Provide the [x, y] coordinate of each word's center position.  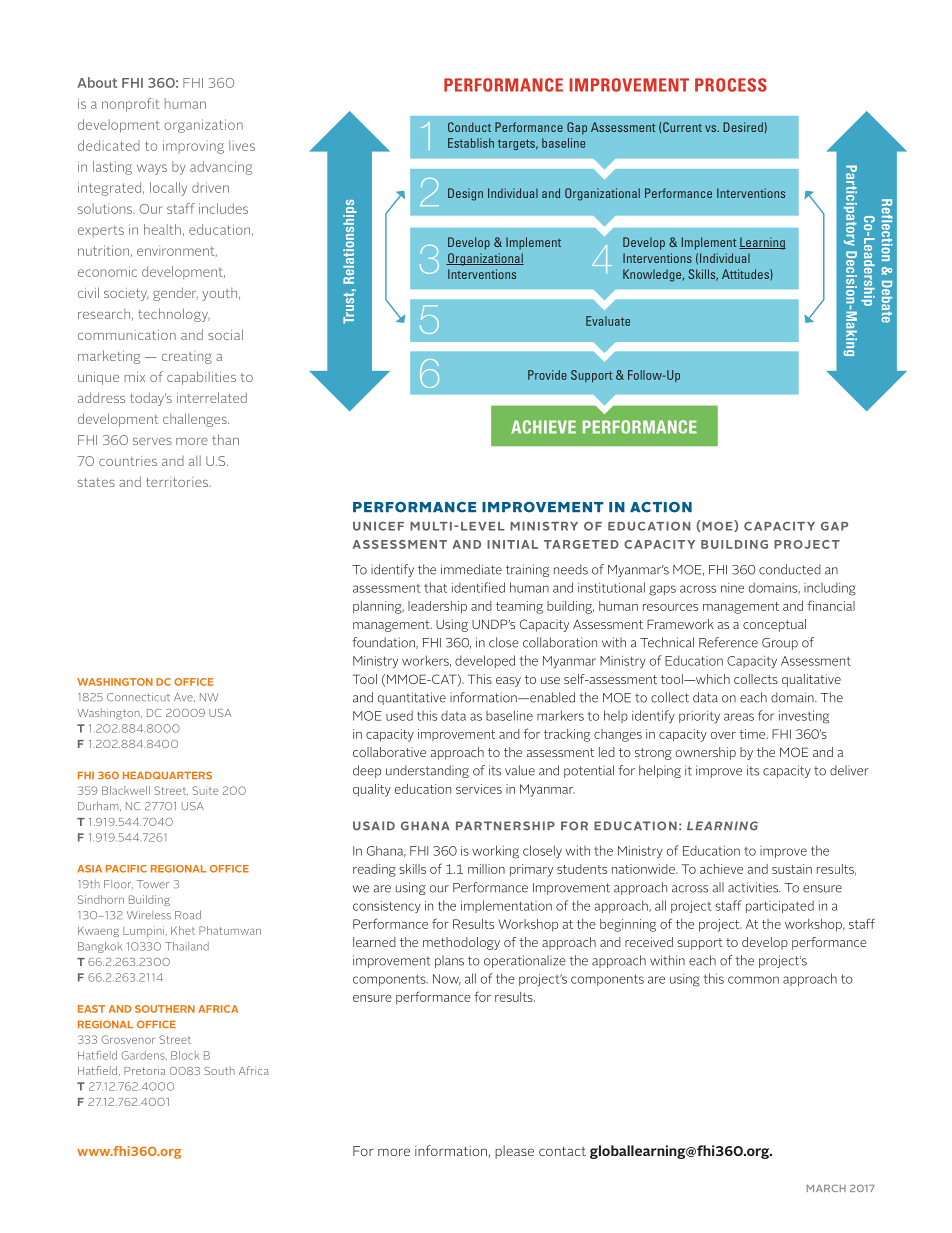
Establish [471, 143]
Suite [205, 790]
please [514, 1152]
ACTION [661, 507]
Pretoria [144, 1070]
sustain [792, 869]
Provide [547, 375]
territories [178, 482]
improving [193, 147]
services [479, 789]
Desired [743, 127]
